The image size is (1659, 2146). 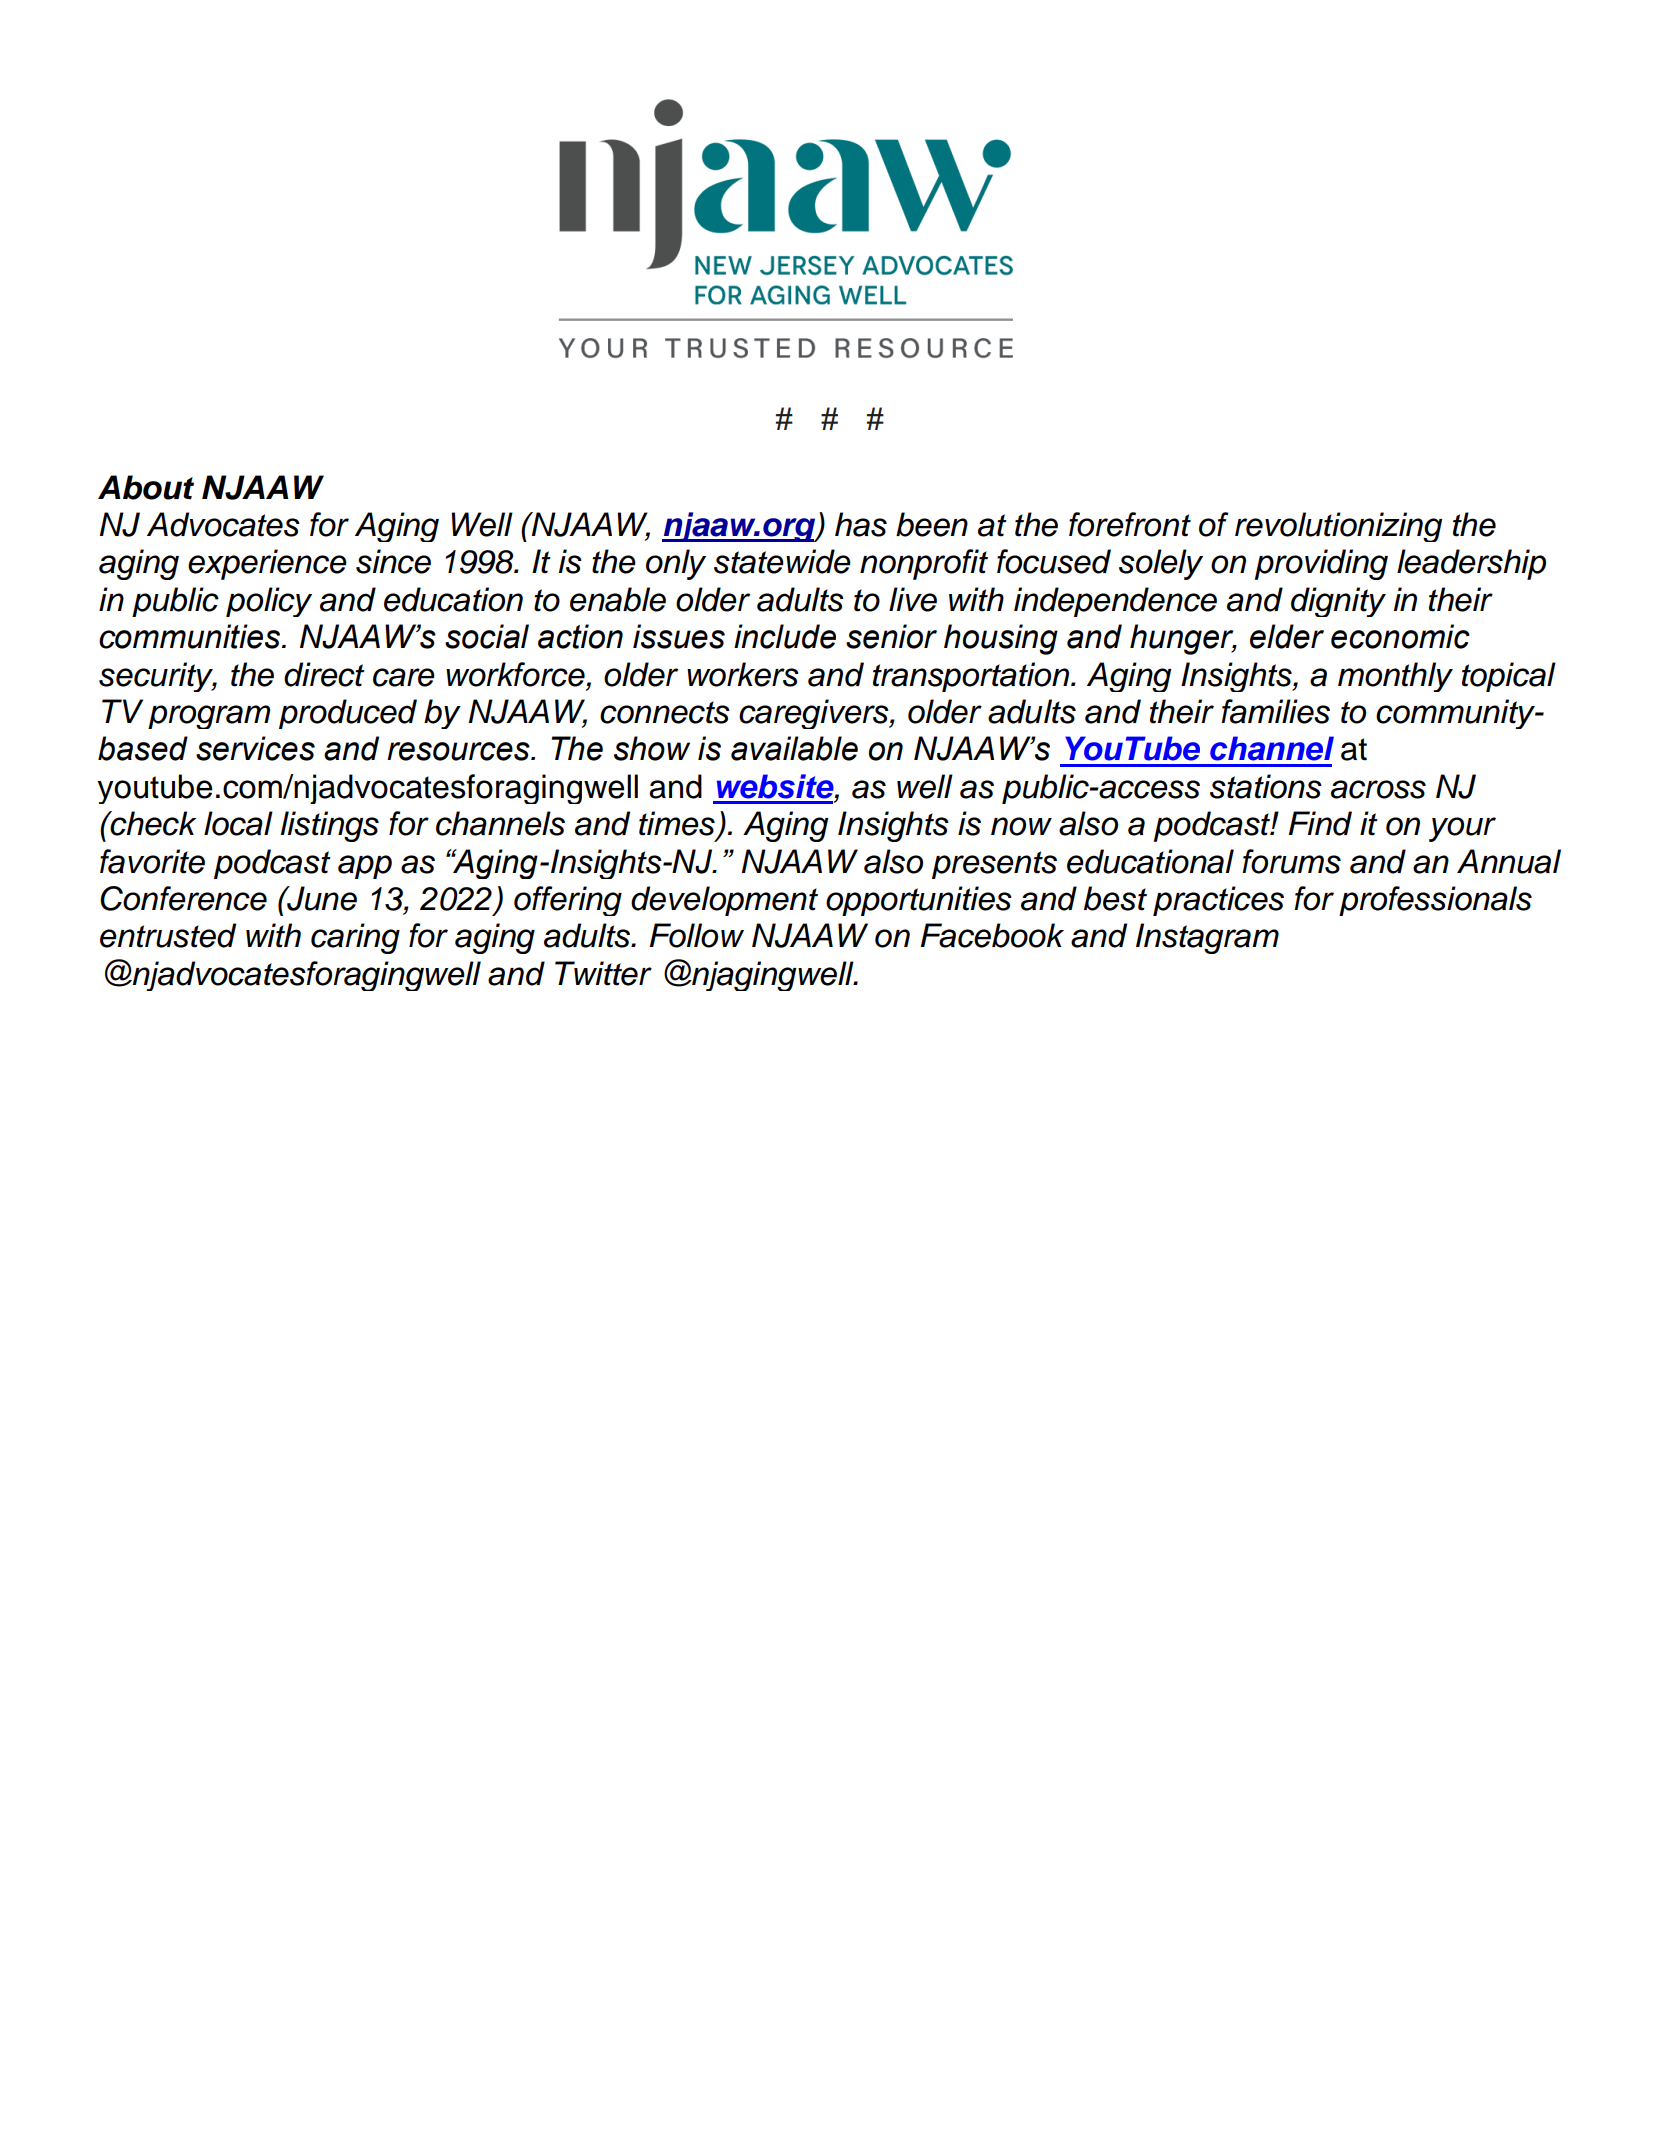 What do you see at coordinates (677, 823) in the screenshot?
I see `times` at bounding box center [677, 823].
